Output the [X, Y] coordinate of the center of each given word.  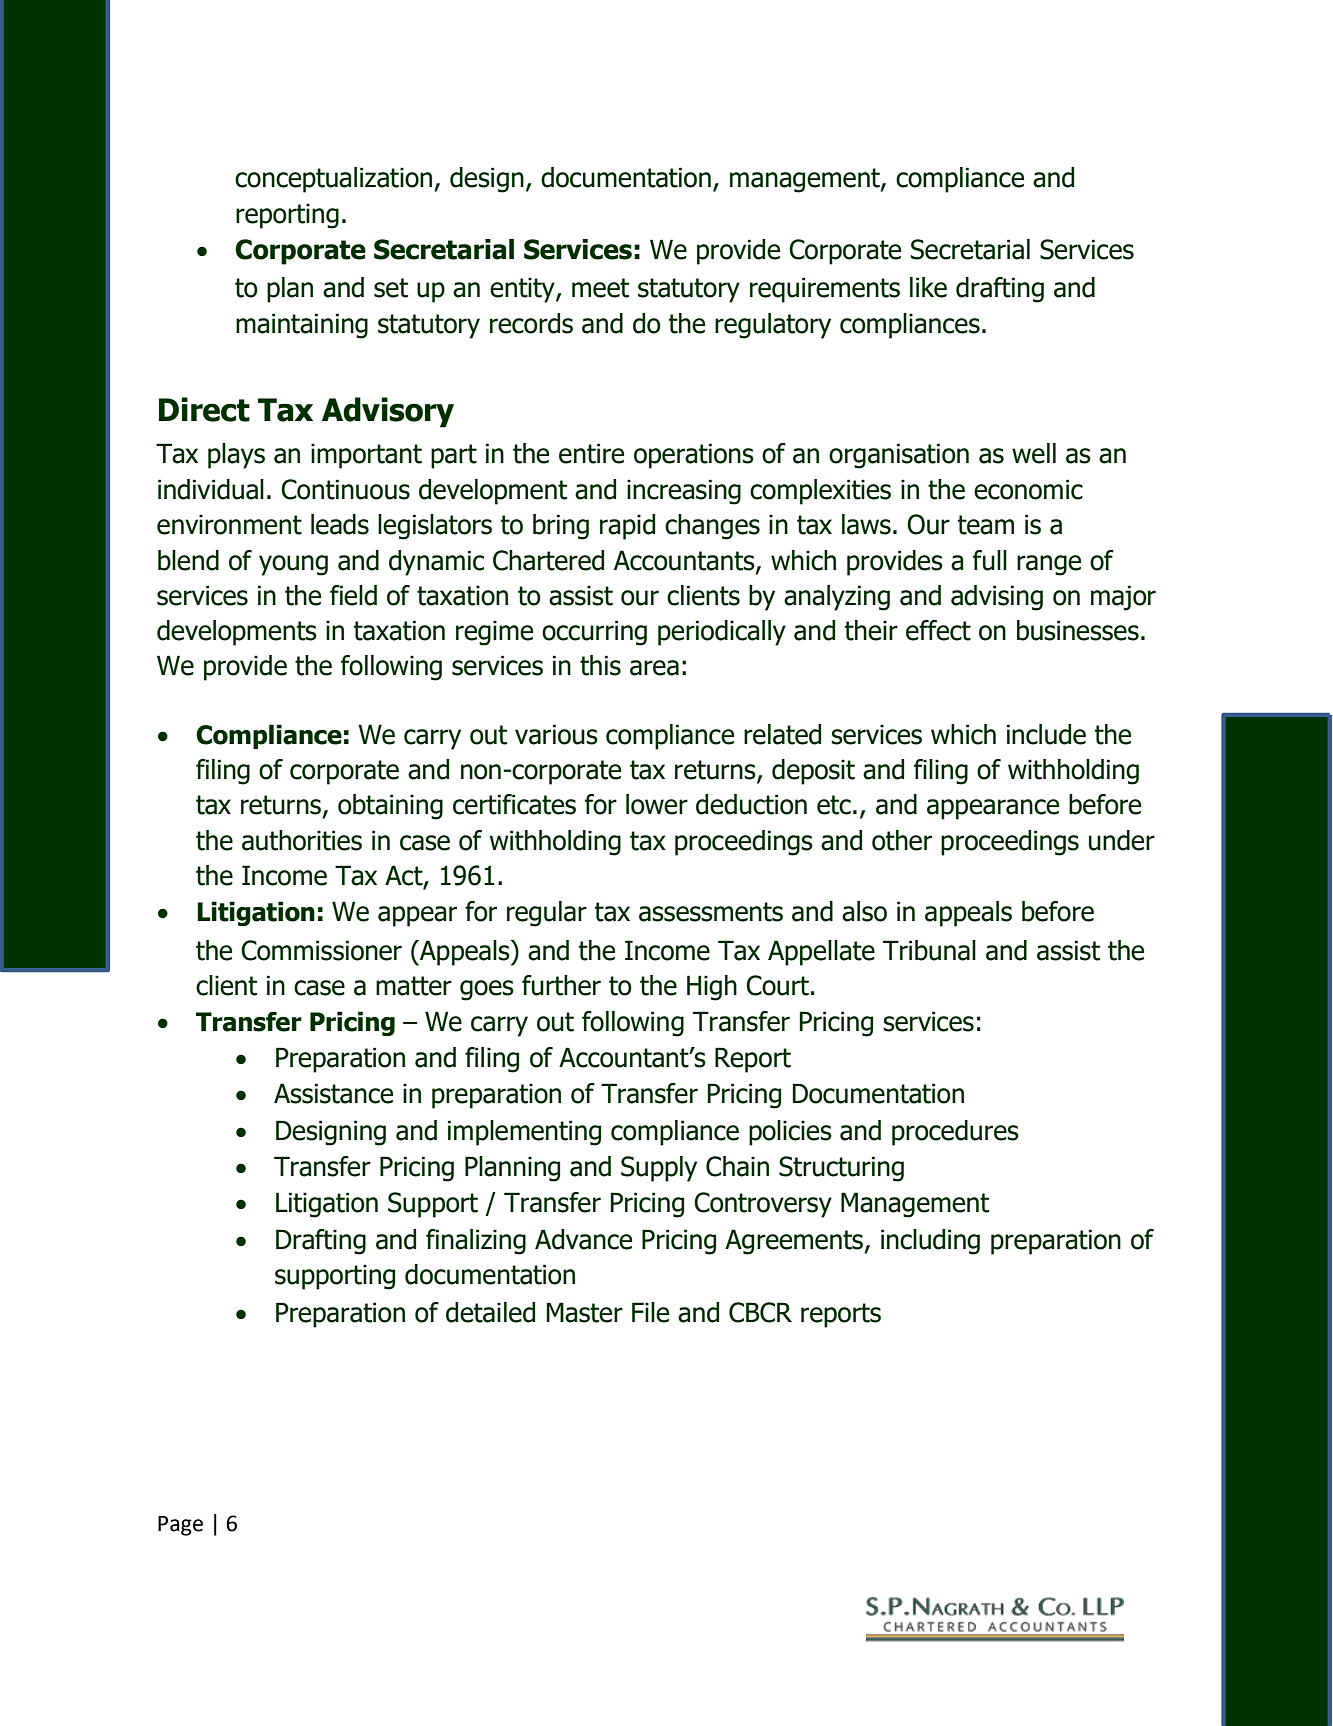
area [654, 668]
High [712, 988]
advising [997, 598]
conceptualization [335, 180]
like [928, 287]
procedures [955, 1133]
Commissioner [321, 950]
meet [600, 288]
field [353, 595]
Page [180, 1526]
